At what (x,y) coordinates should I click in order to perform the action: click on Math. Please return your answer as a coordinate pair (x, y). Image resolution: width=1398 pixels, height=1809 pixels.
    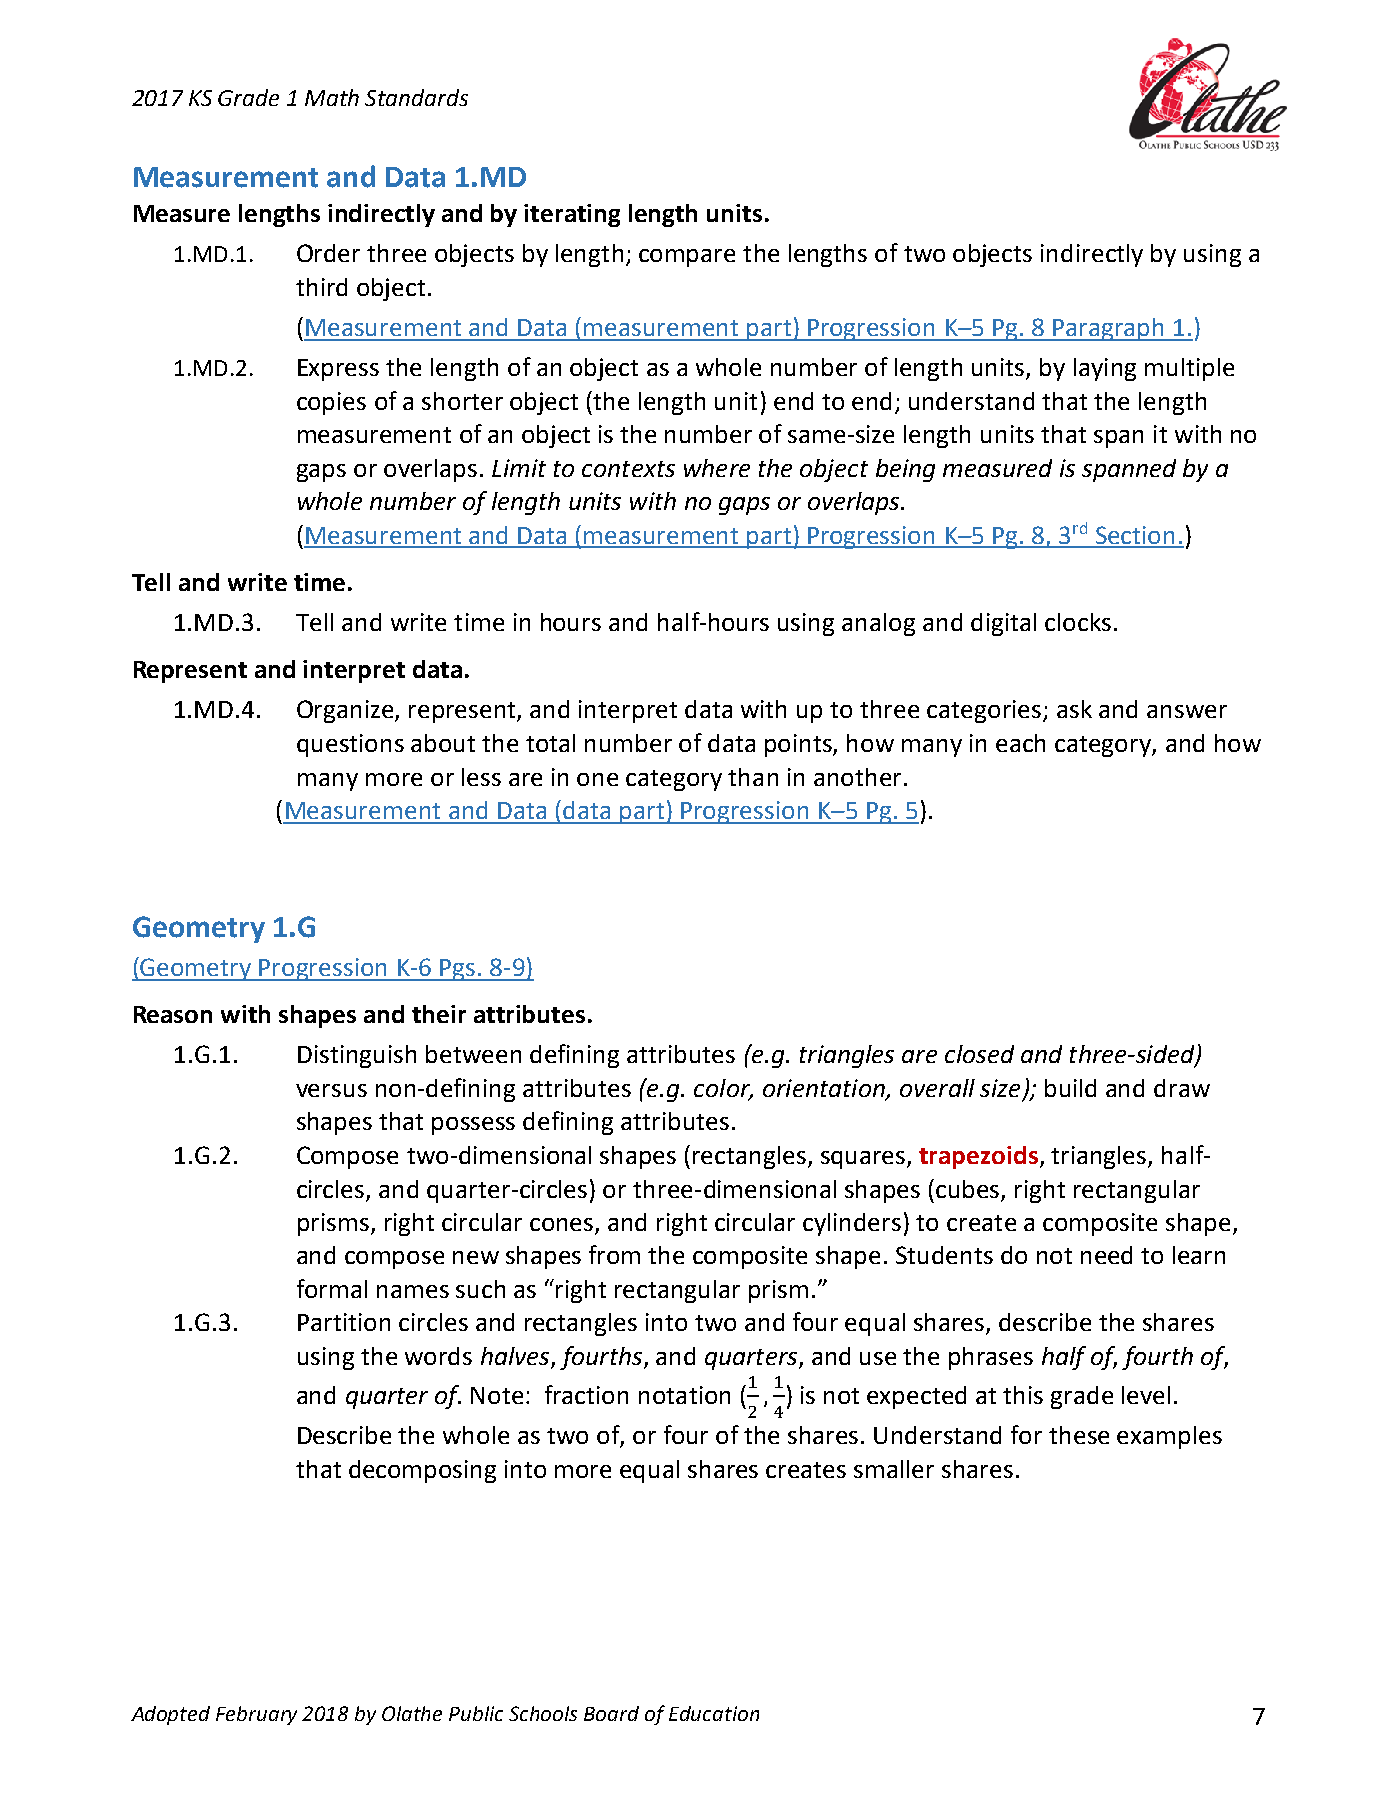
    Looking at the image, I should click on (332, 97).
